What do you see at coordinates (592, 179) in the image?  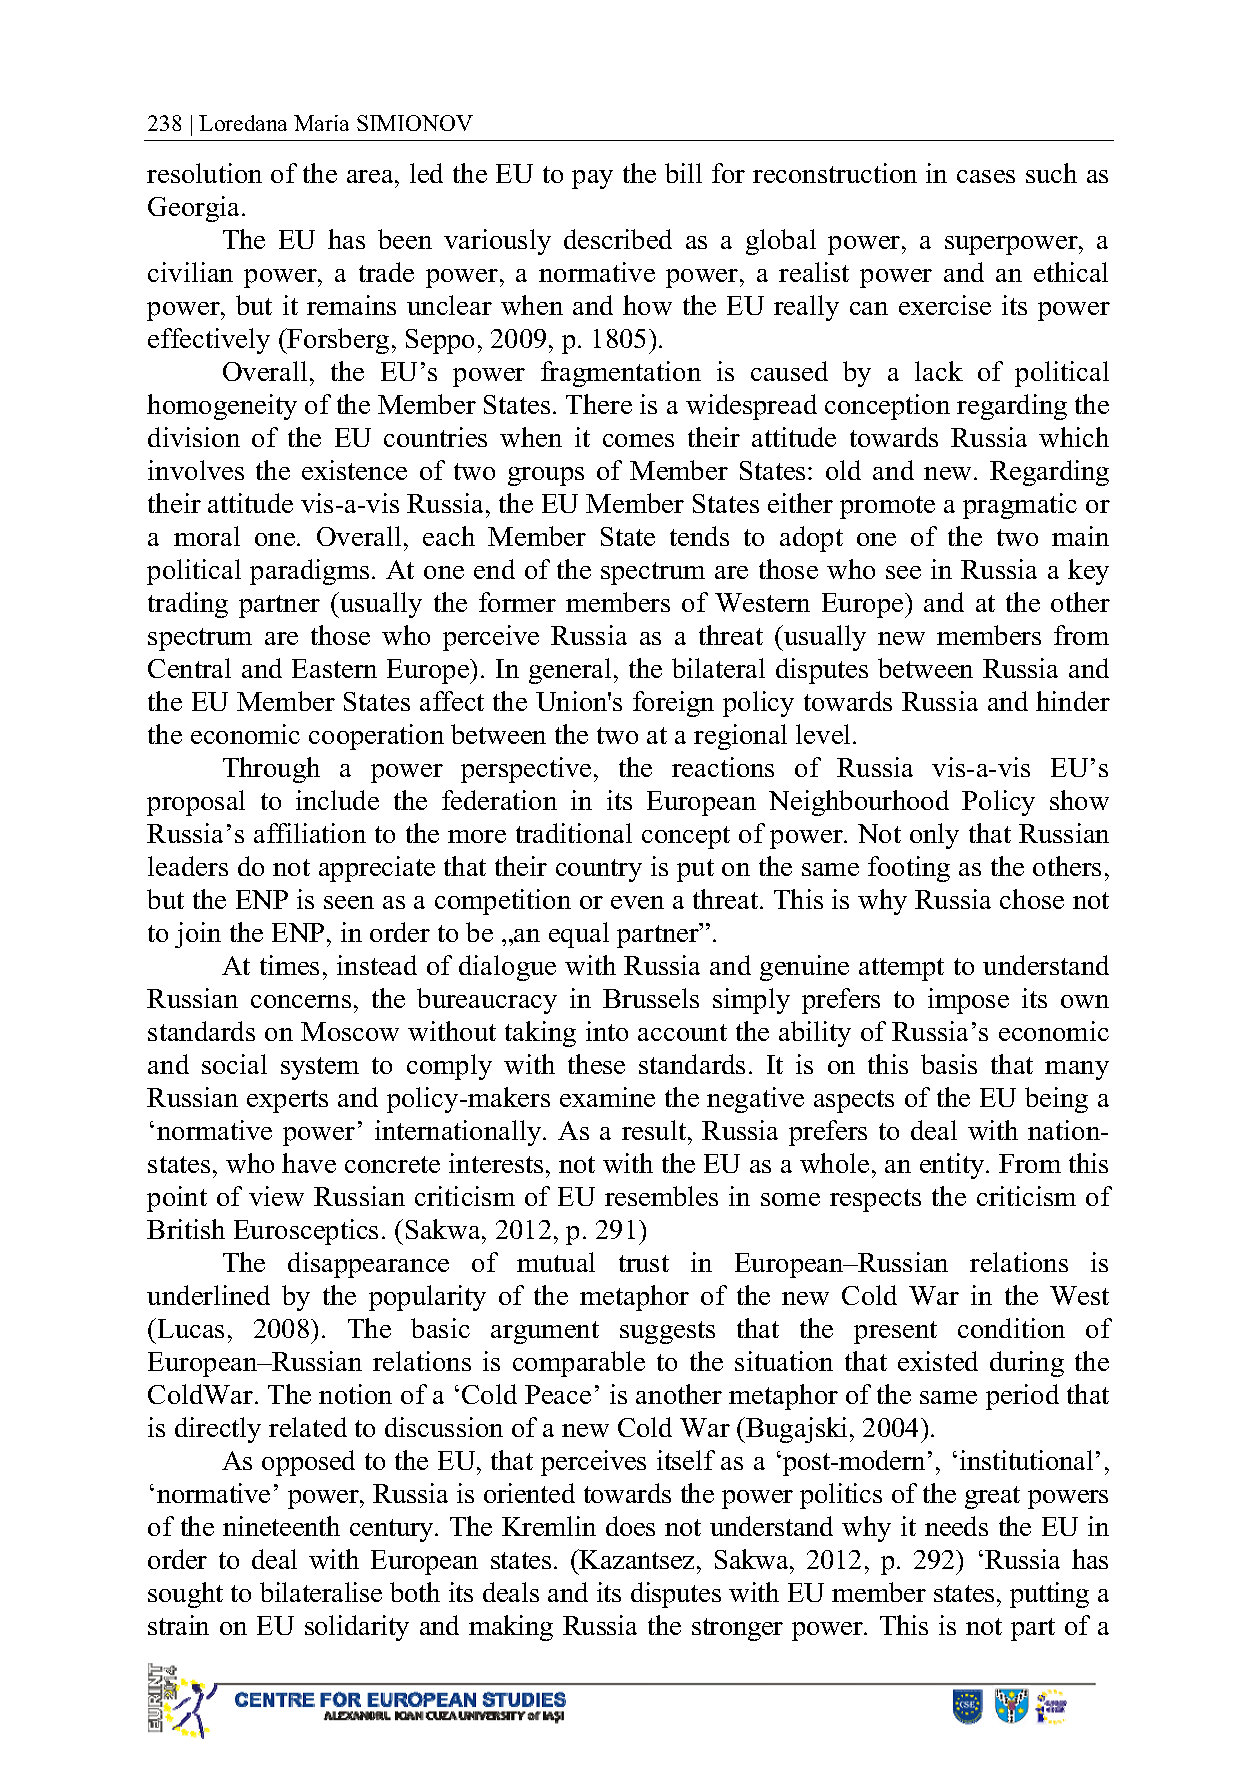 I see `pay` at bounding box center [592, 179].
